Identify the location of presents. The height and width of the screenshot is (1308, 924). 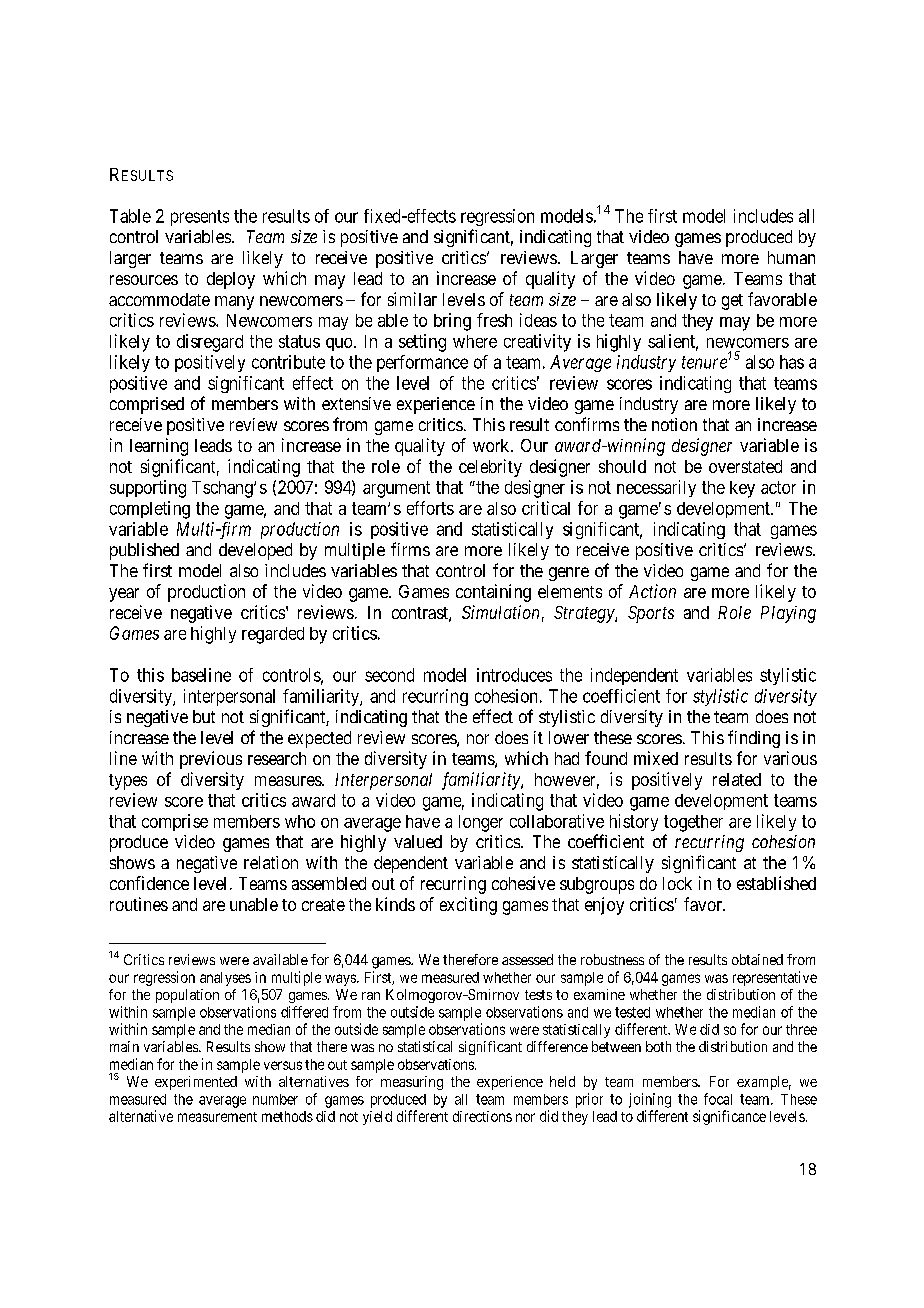
(200, 218).
